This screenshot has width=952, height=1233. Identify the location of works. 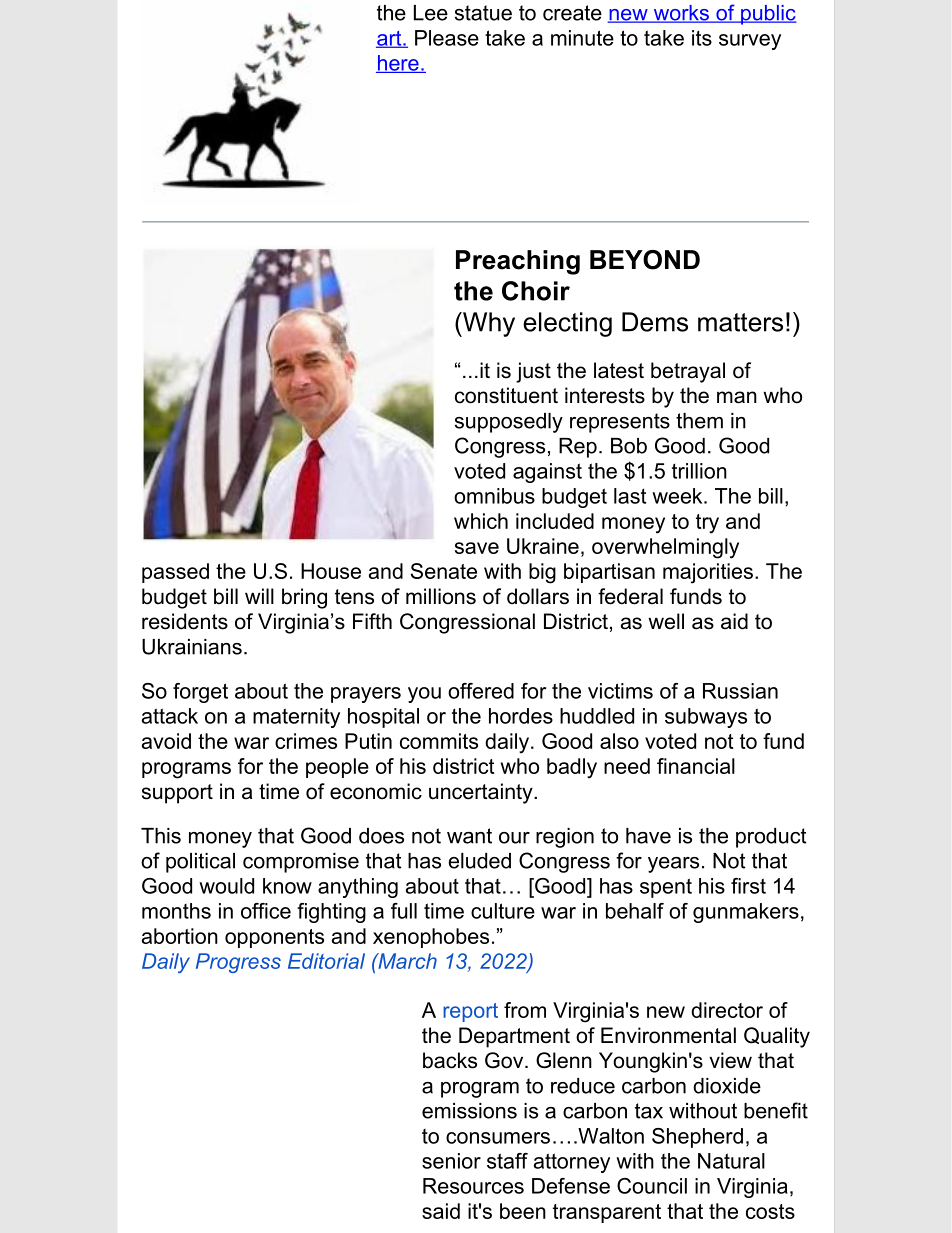
(681, 14).
